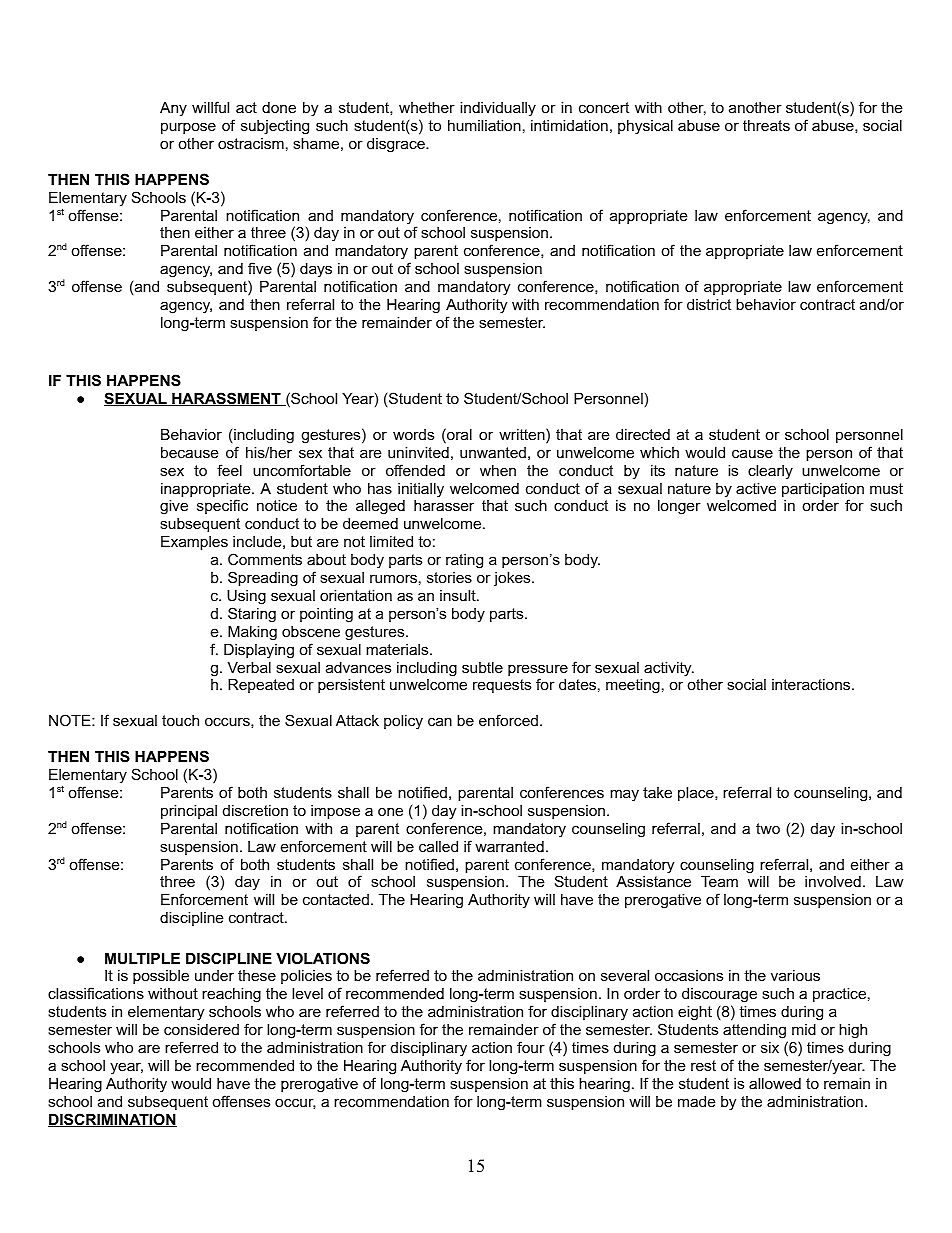 Image resolution: width=952 pixels, height=1233 pixels. Describe the element at coordinates (464, 561) in the screenshot. I see `rating` at that location.
